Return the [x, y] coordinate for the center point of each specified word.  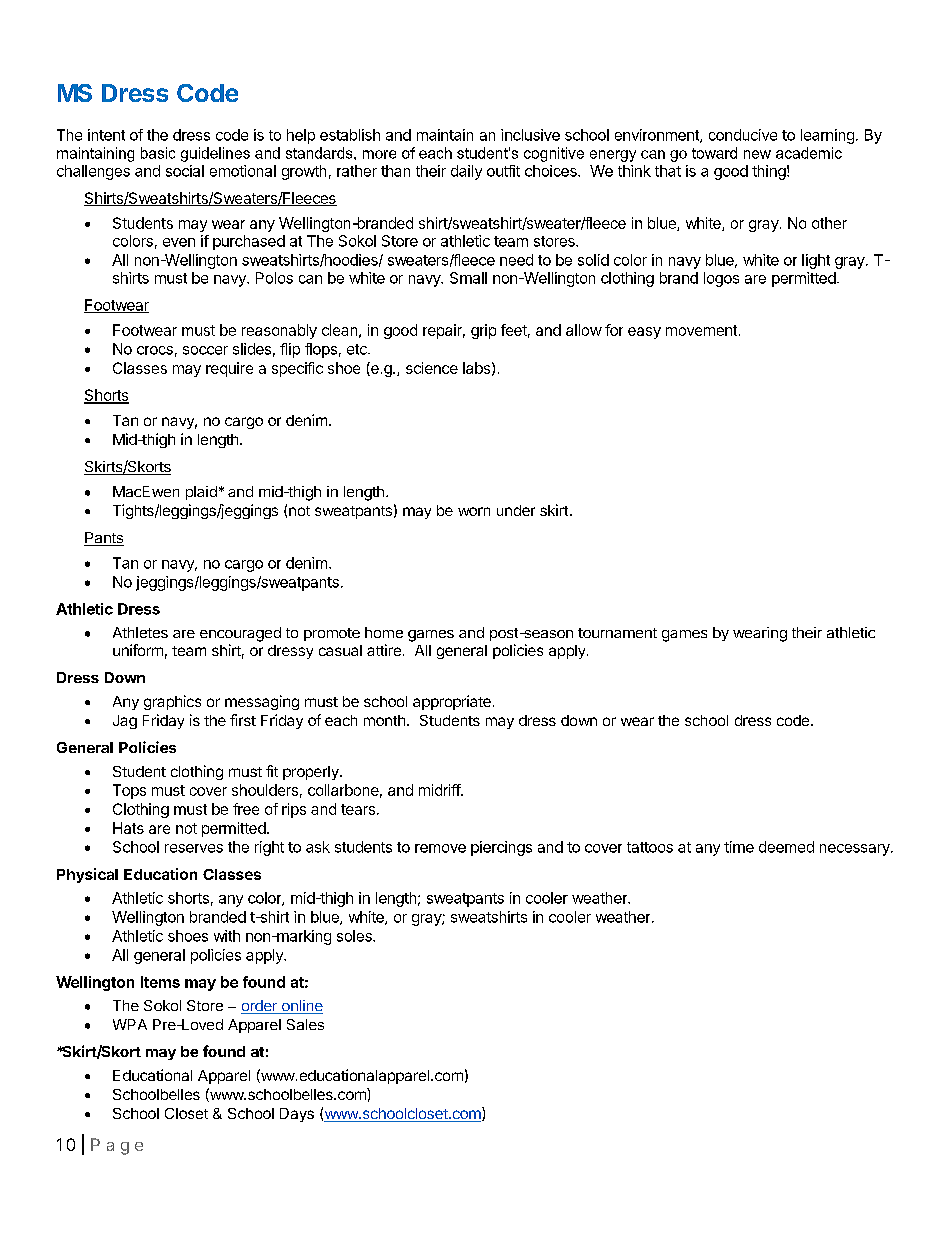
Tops [129, 791]
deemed [786, 847]
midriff [440, 790]
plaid [201, 493]
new [757, 154]
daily [466, 172]
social [185, 171]
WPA [130, 1024]
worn [474, 511]
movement [701, 330]
